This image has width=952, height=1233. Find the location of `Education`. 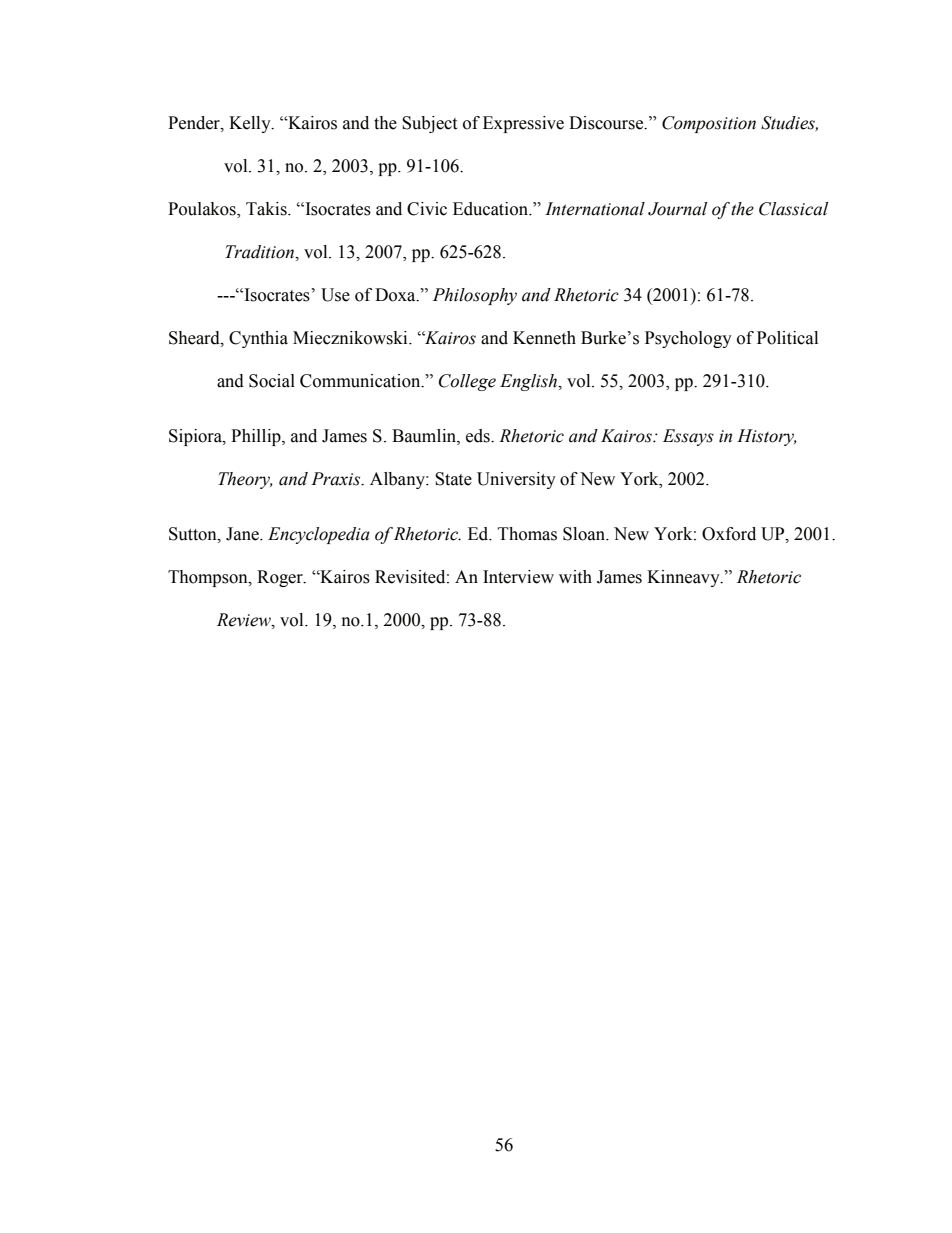

Education is located at coordinates (491, 209).
